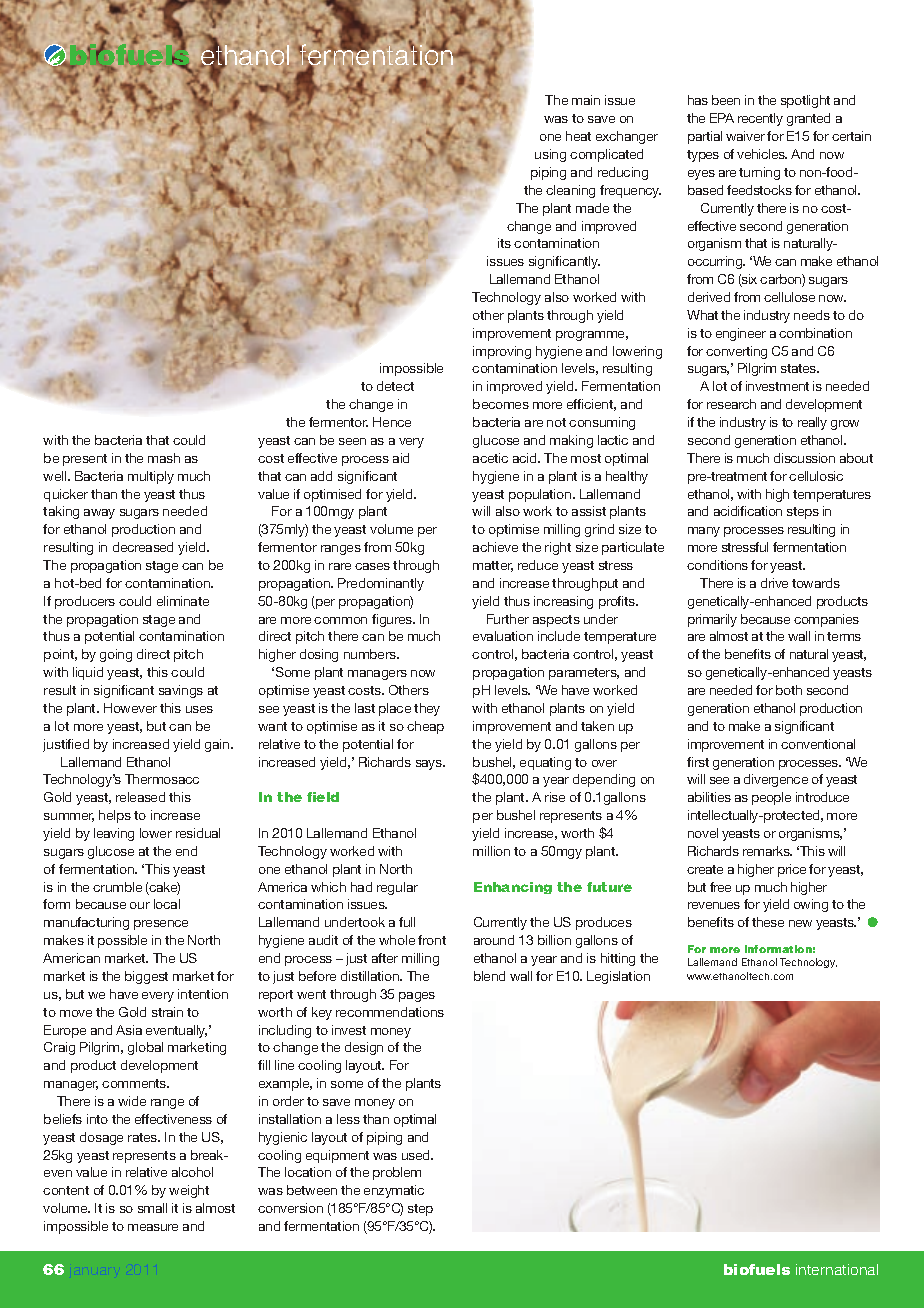 The height and width of the screenshot is (1308, 924). What do you see at coordinates (153, 1227) in the screenshot?
I see `measure` at bounding box center [153, 1227].
